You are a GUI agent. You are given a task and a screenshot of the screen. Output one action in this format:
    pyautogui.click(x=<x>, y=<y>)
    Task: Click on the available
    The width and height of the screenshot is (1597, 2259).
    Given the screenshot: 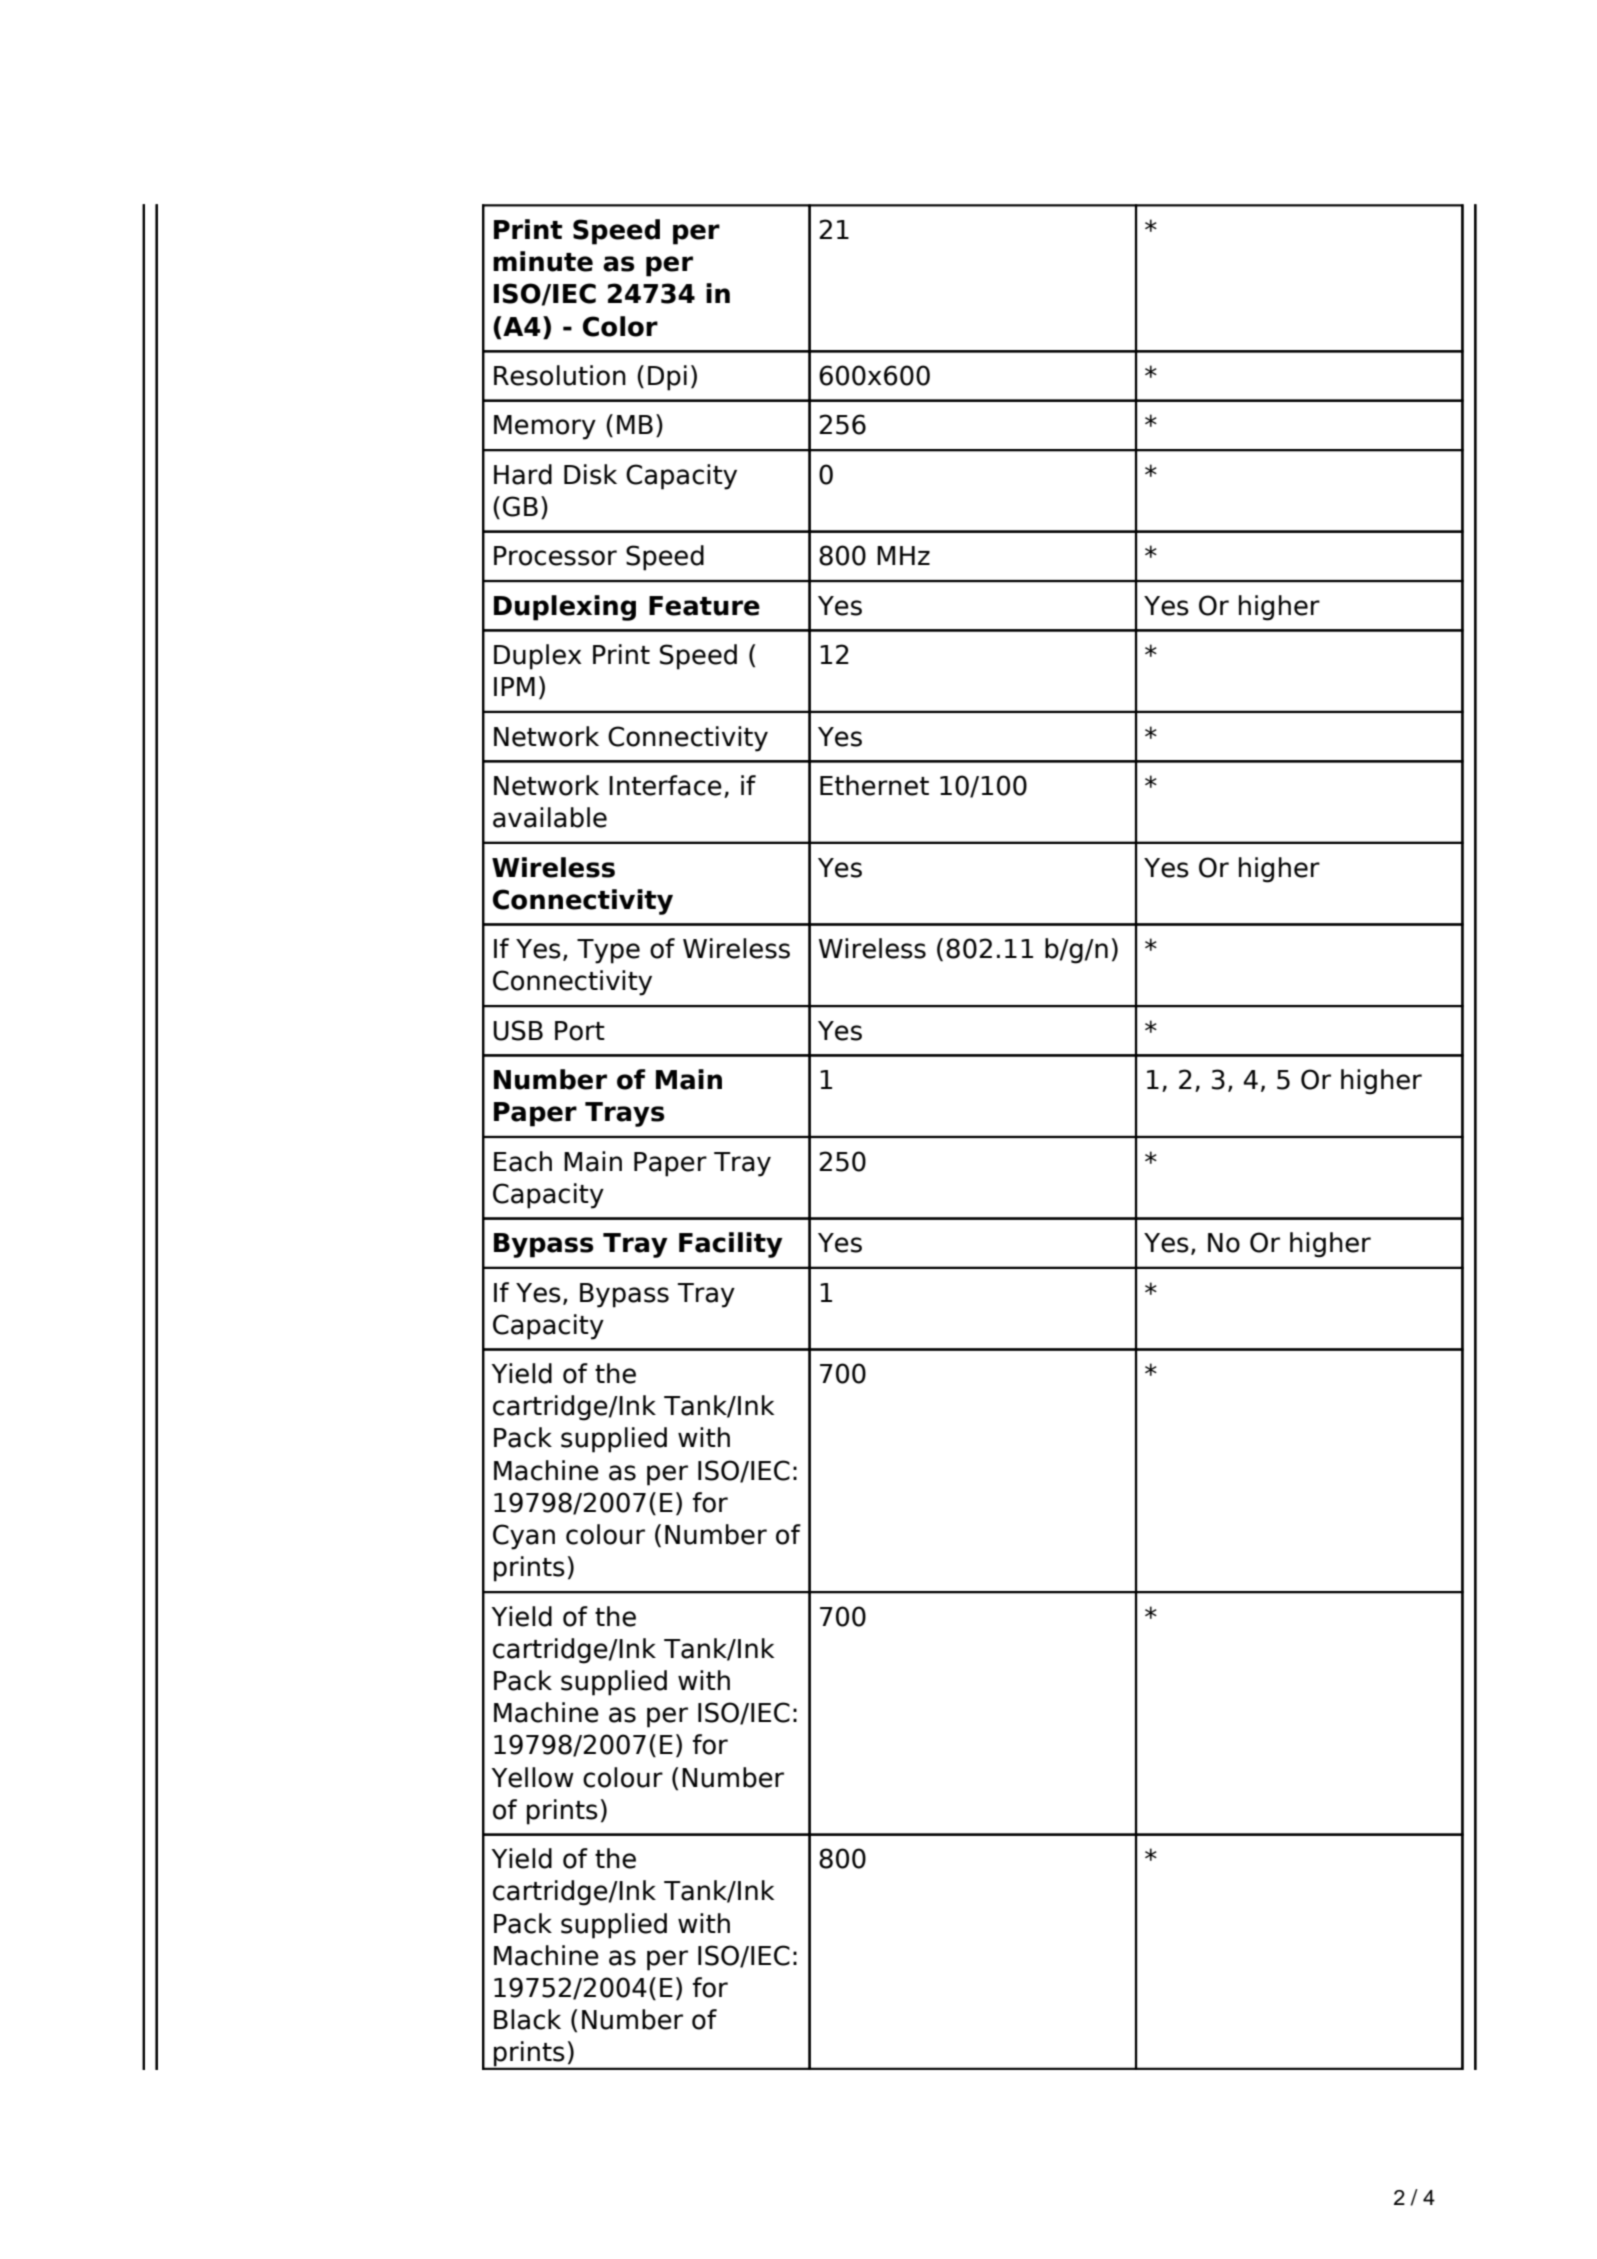 What is the action you would take?
    pyautogui.click(x=550, y=817)
